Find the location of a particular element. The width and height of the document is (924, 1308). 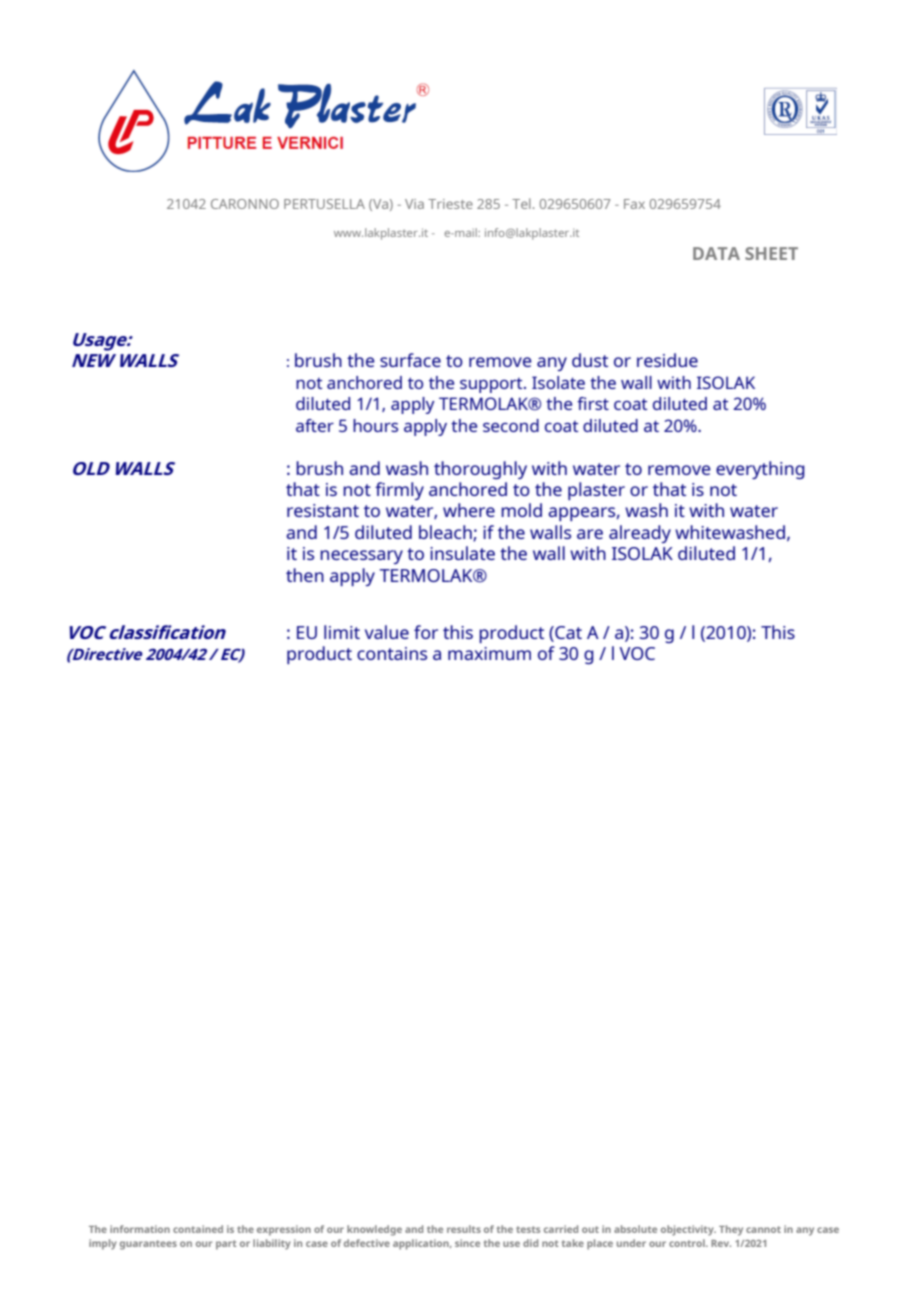

objectivity is located at coordinates (688, 1230).
